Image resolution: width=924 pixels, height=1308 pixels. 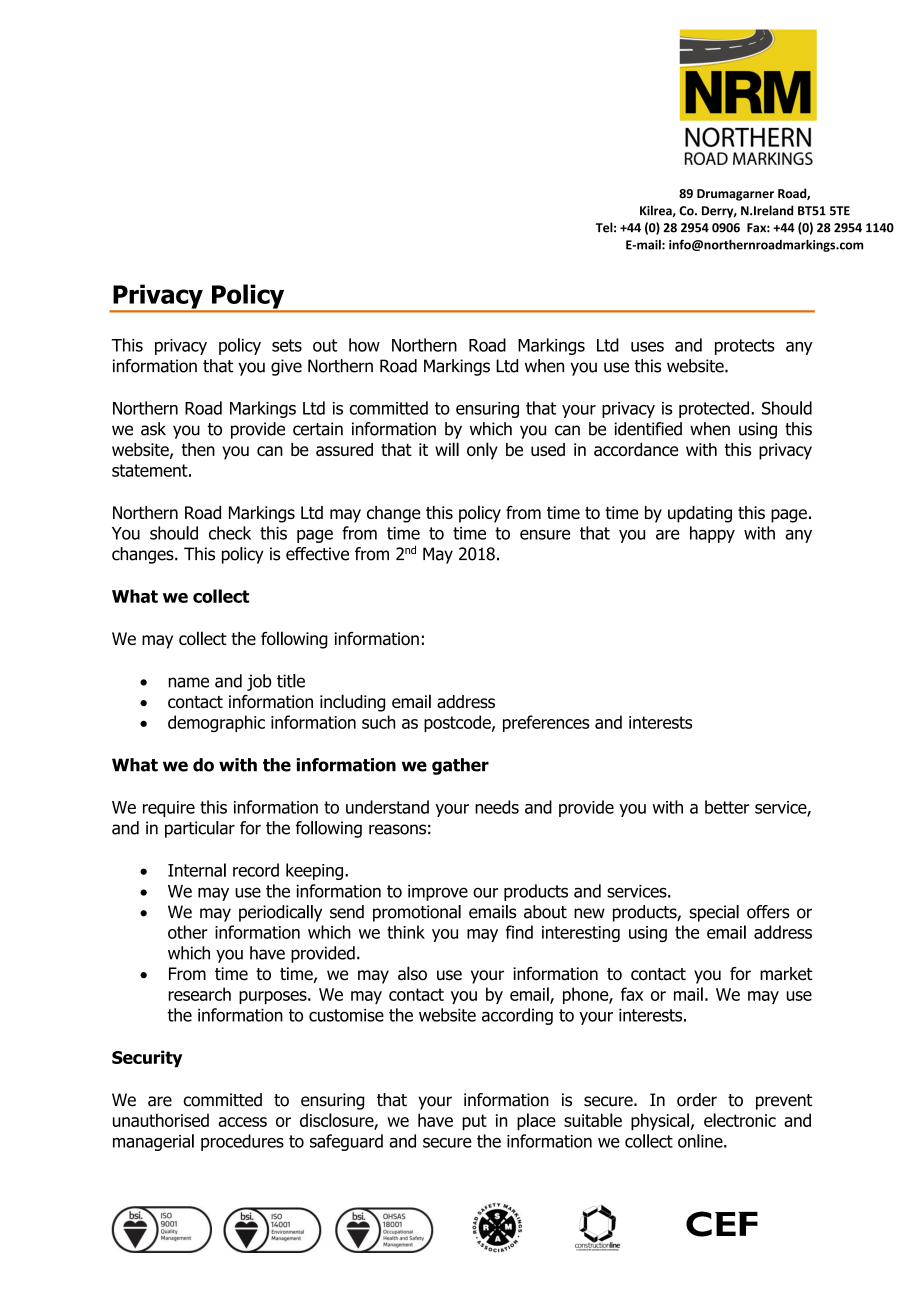 I want to click on how, so click(x=364, y=345).
